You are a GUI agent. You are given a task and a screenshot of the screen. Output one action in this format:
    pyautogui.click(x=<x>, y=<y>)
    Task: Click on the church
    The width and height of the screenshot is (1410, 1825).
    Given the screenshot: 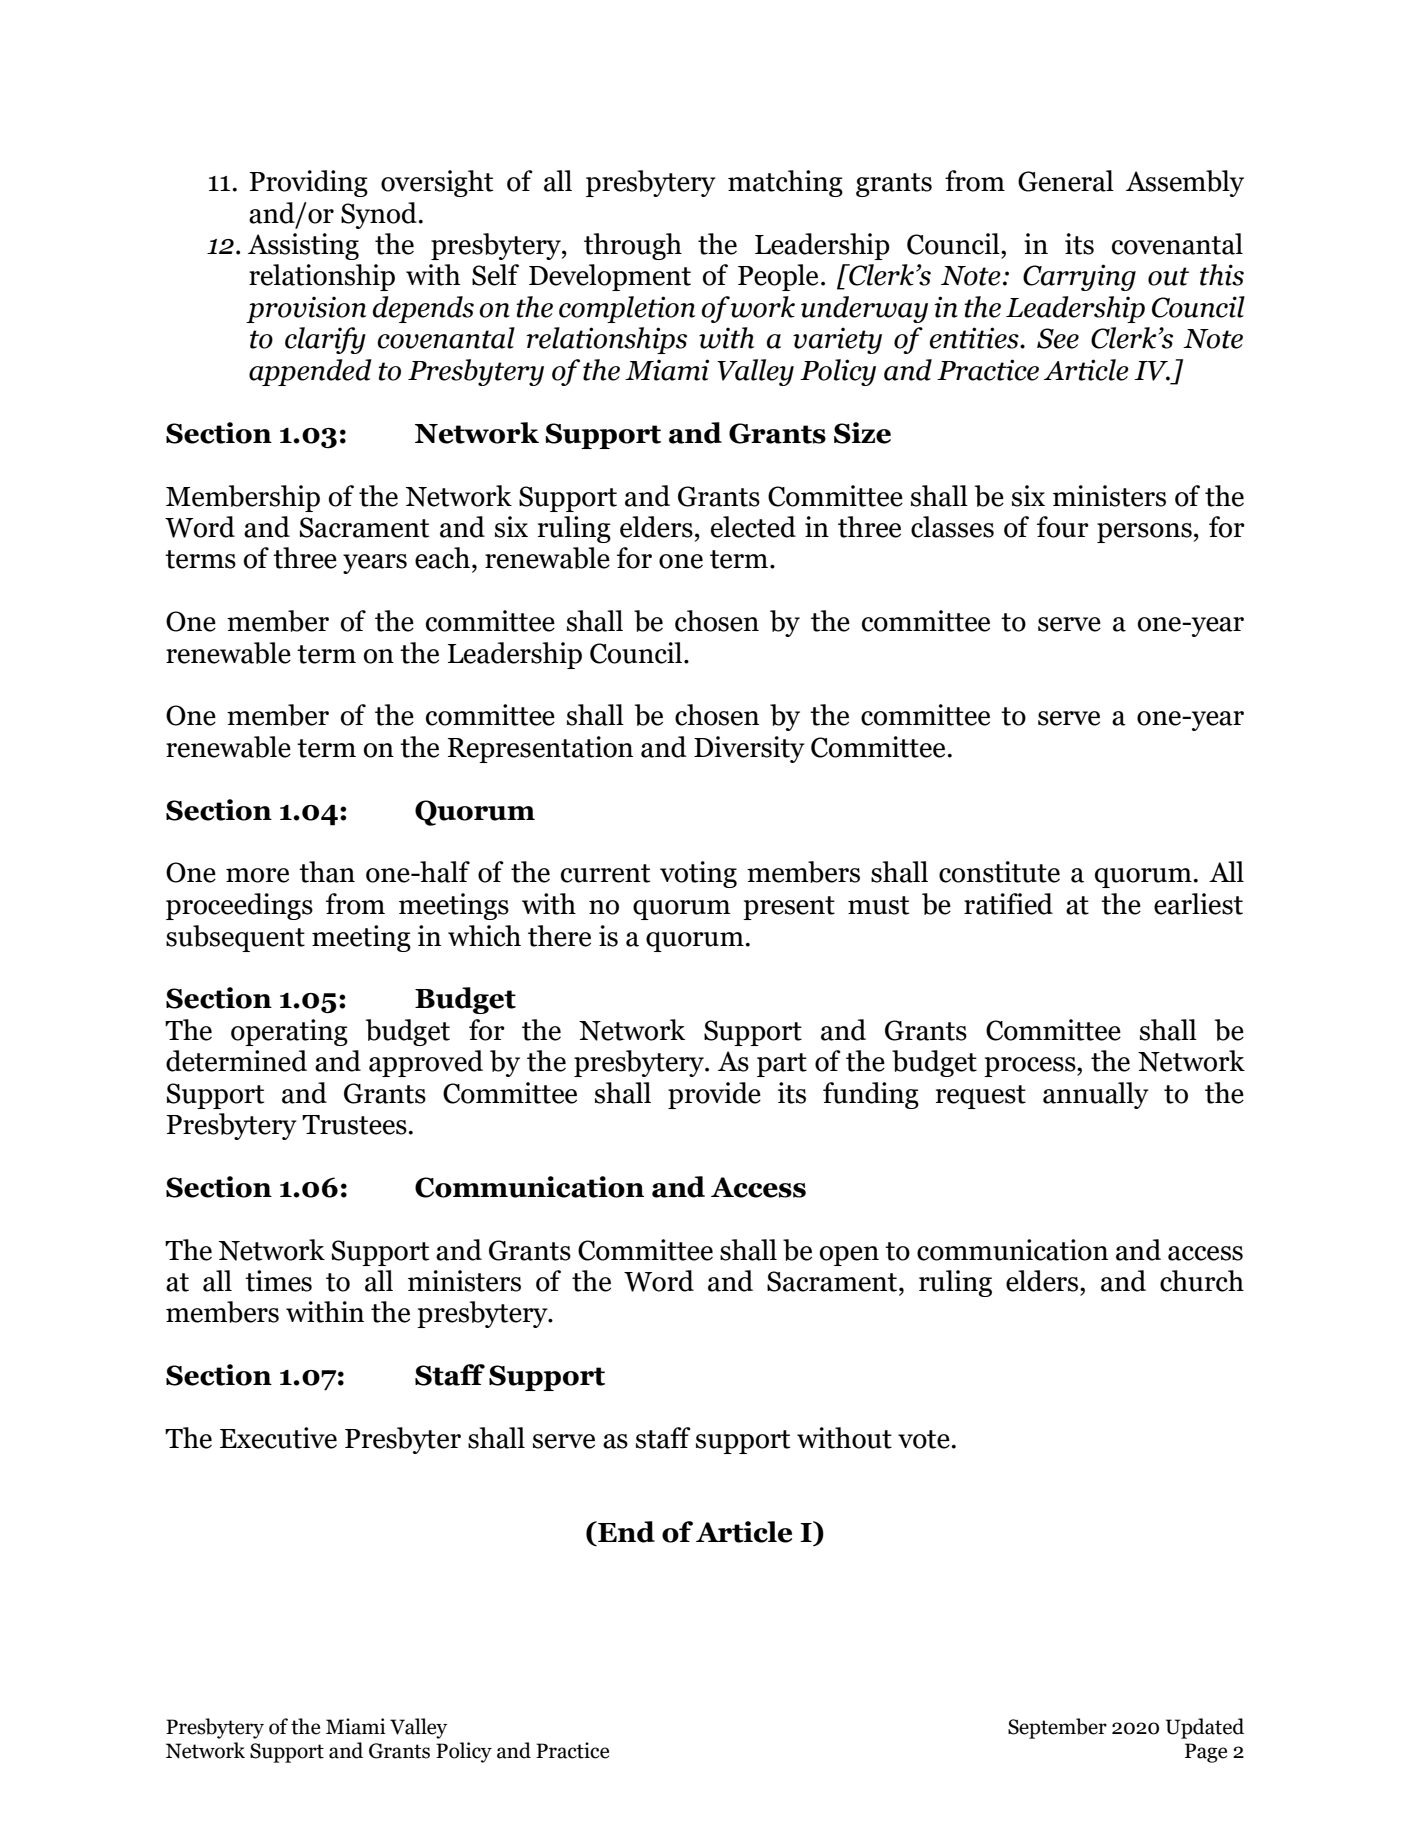 What is the action you would take?
    pyautogui.click(x=1202, y=1281)
